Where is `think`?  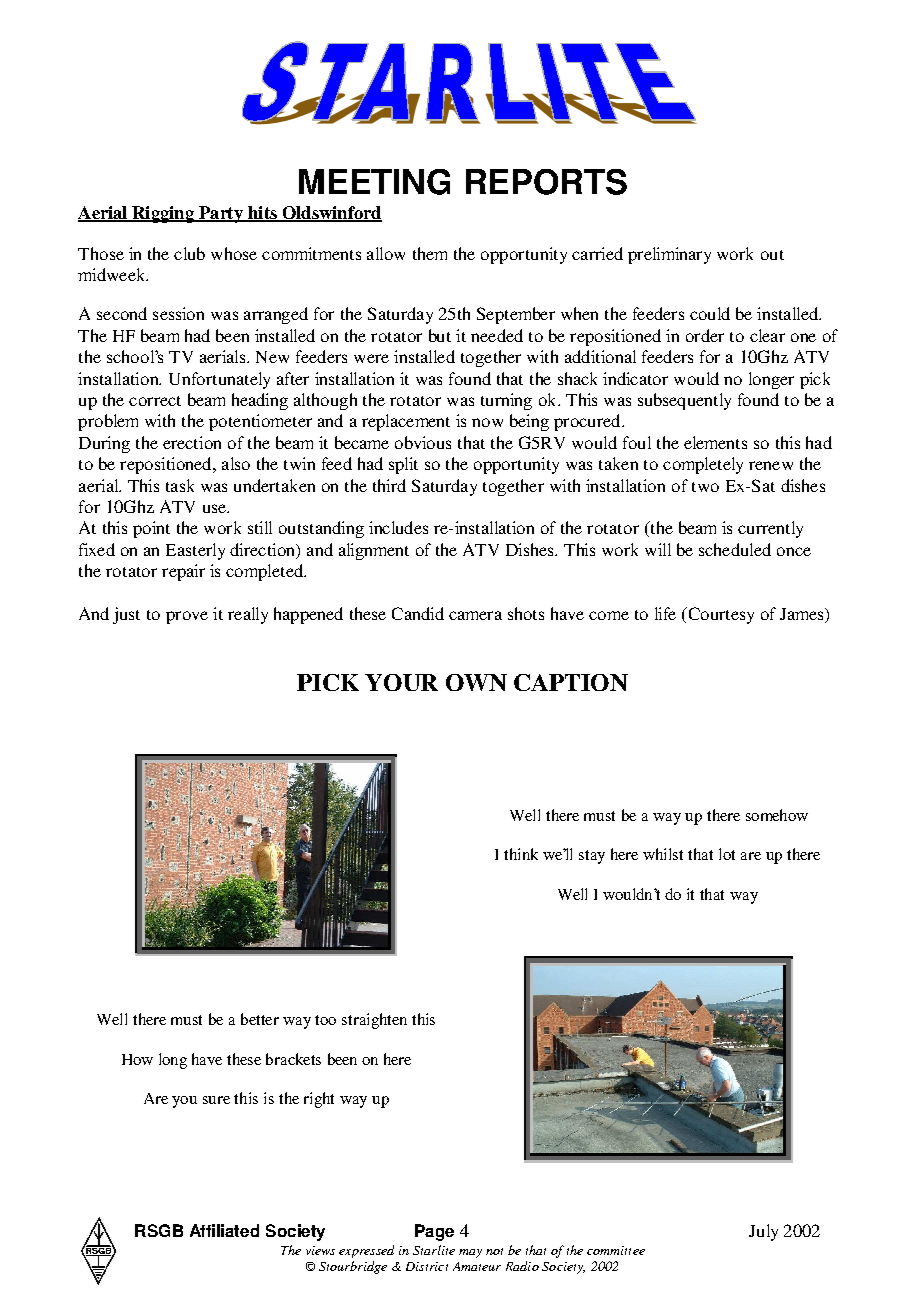
think is located at coordinates (521, 854).
